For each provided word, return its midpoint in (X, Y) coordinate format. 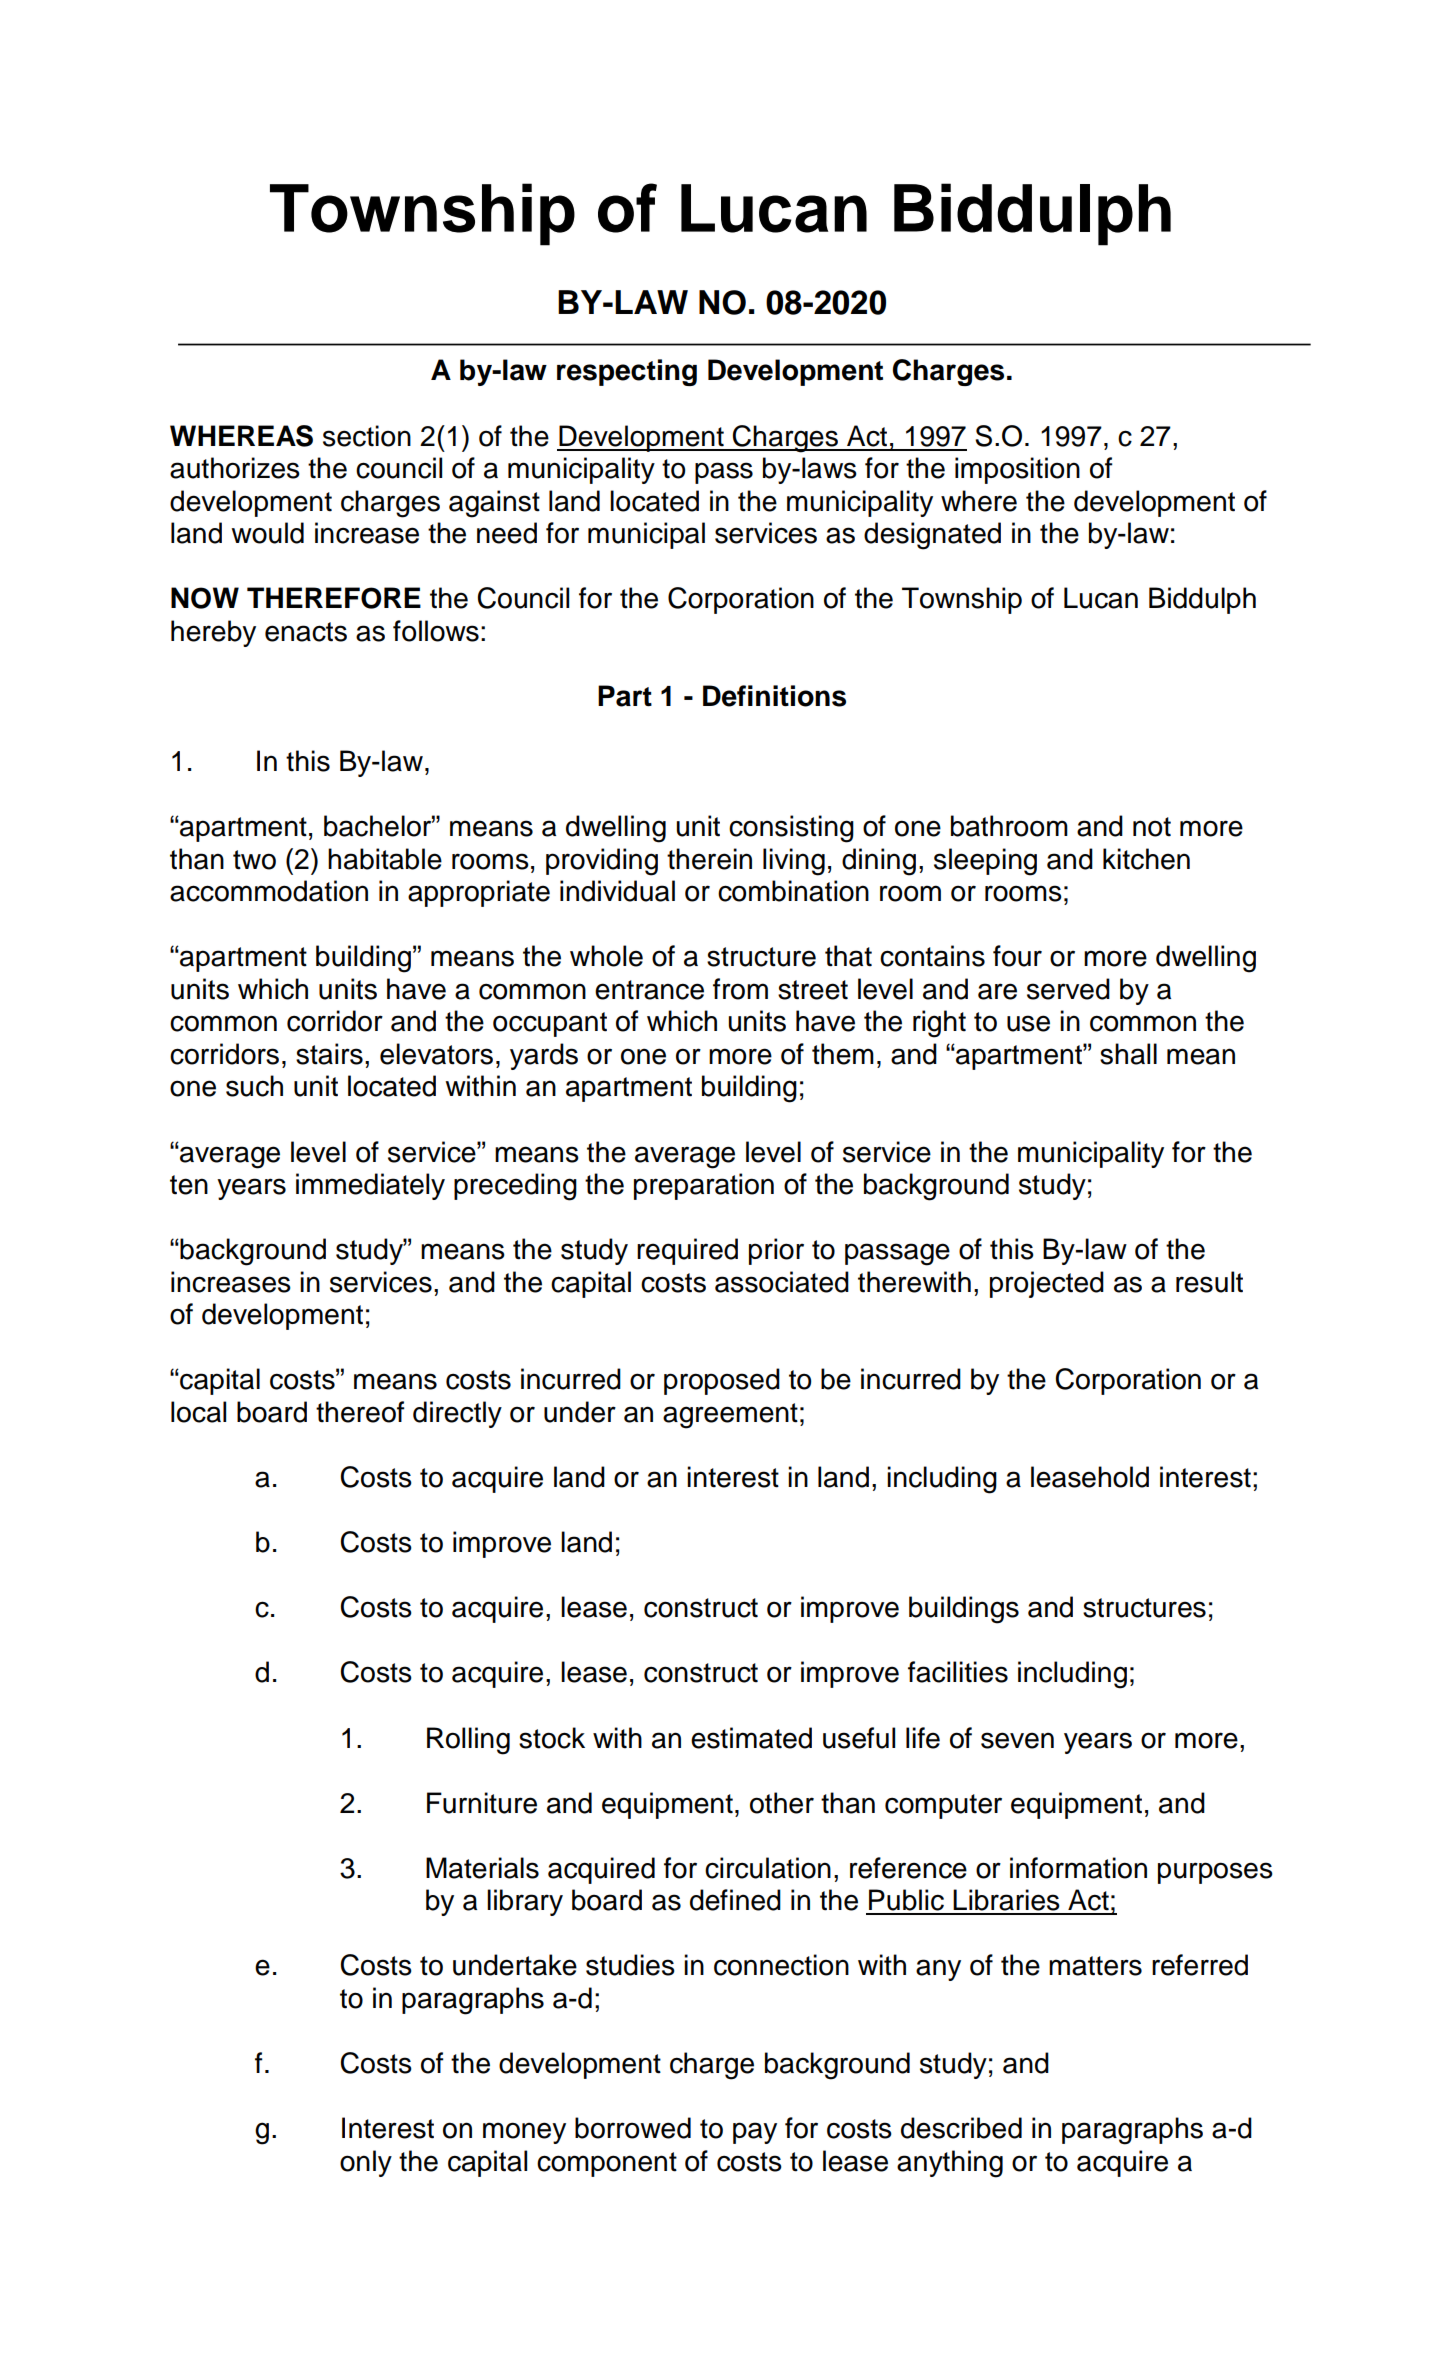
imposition (1017, 470)
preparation (704, 1186)
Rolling (468, 1741)
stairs (329, 1054)
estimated (751, 1738)
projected (1047, 1284)
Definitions (774, 696)
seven (1017, 1740)
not (1152, 827)
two (254, 860)
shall (1128, 1054)
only (366, 2163)
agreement (730, 1416)
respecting (627, 372)
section (367, 436)
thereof (360, 1412)
